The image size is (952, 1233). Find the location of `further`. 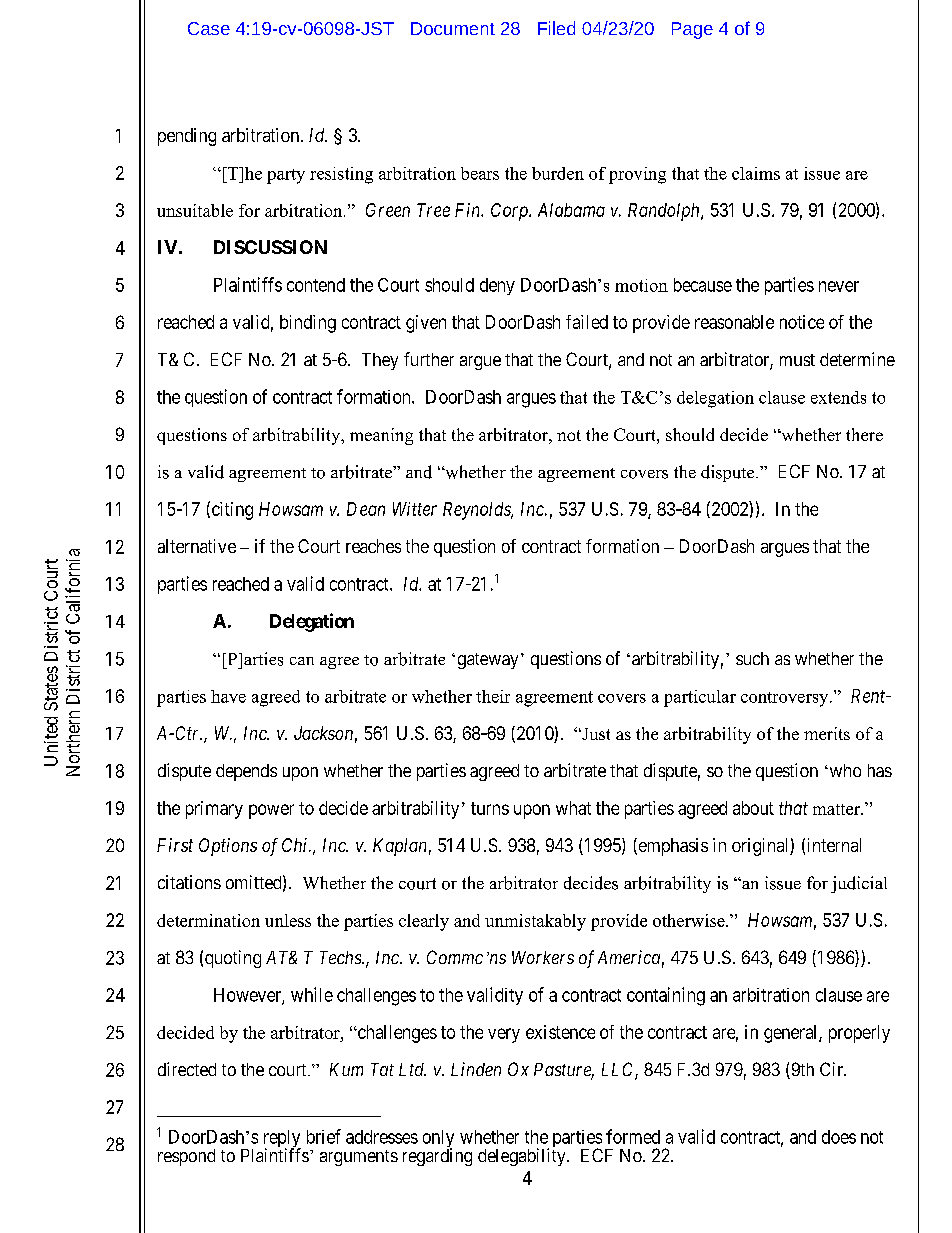

further is located at coordinates (429, 359).
